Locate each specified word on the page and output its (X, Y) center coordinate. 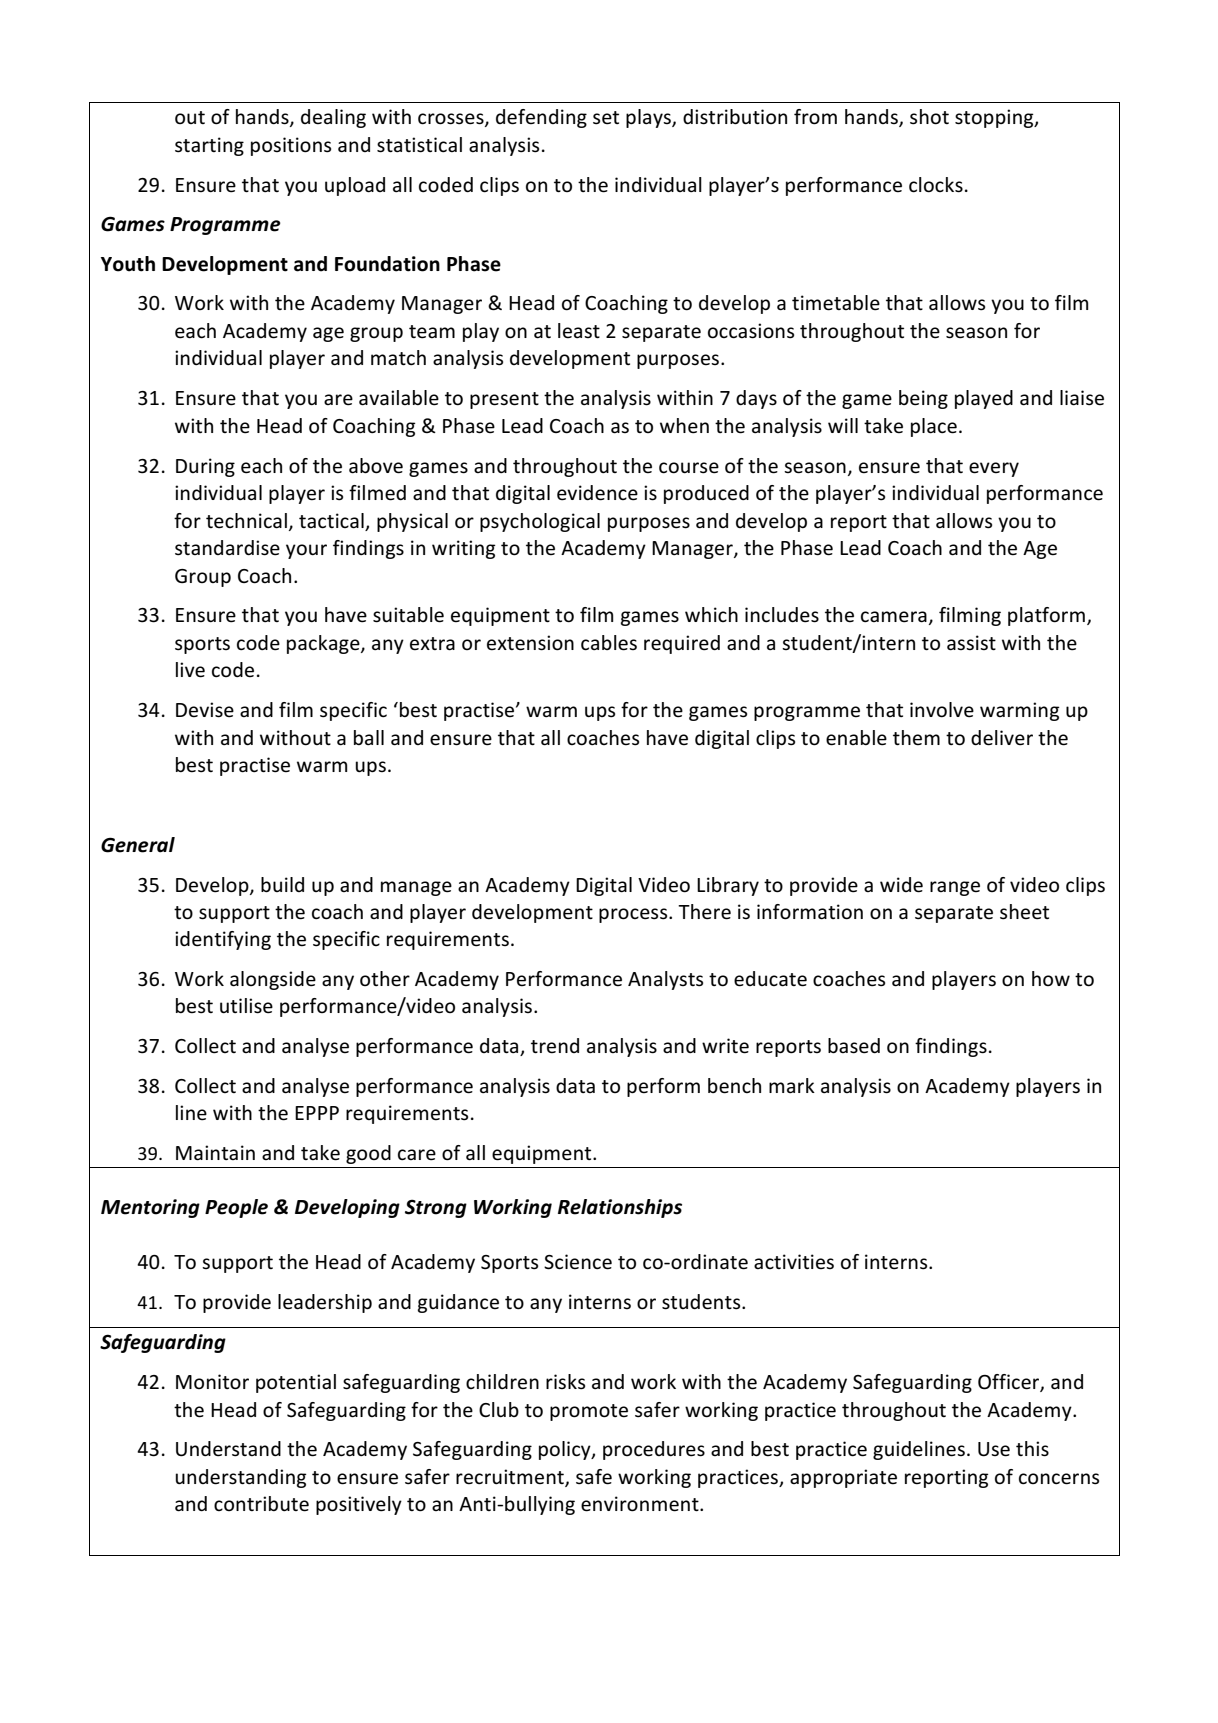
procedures (654, 1450)
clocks (936, 185)
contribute (261, 1504)
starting (209, 146)
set (606, 118)
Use (994, 1449)
